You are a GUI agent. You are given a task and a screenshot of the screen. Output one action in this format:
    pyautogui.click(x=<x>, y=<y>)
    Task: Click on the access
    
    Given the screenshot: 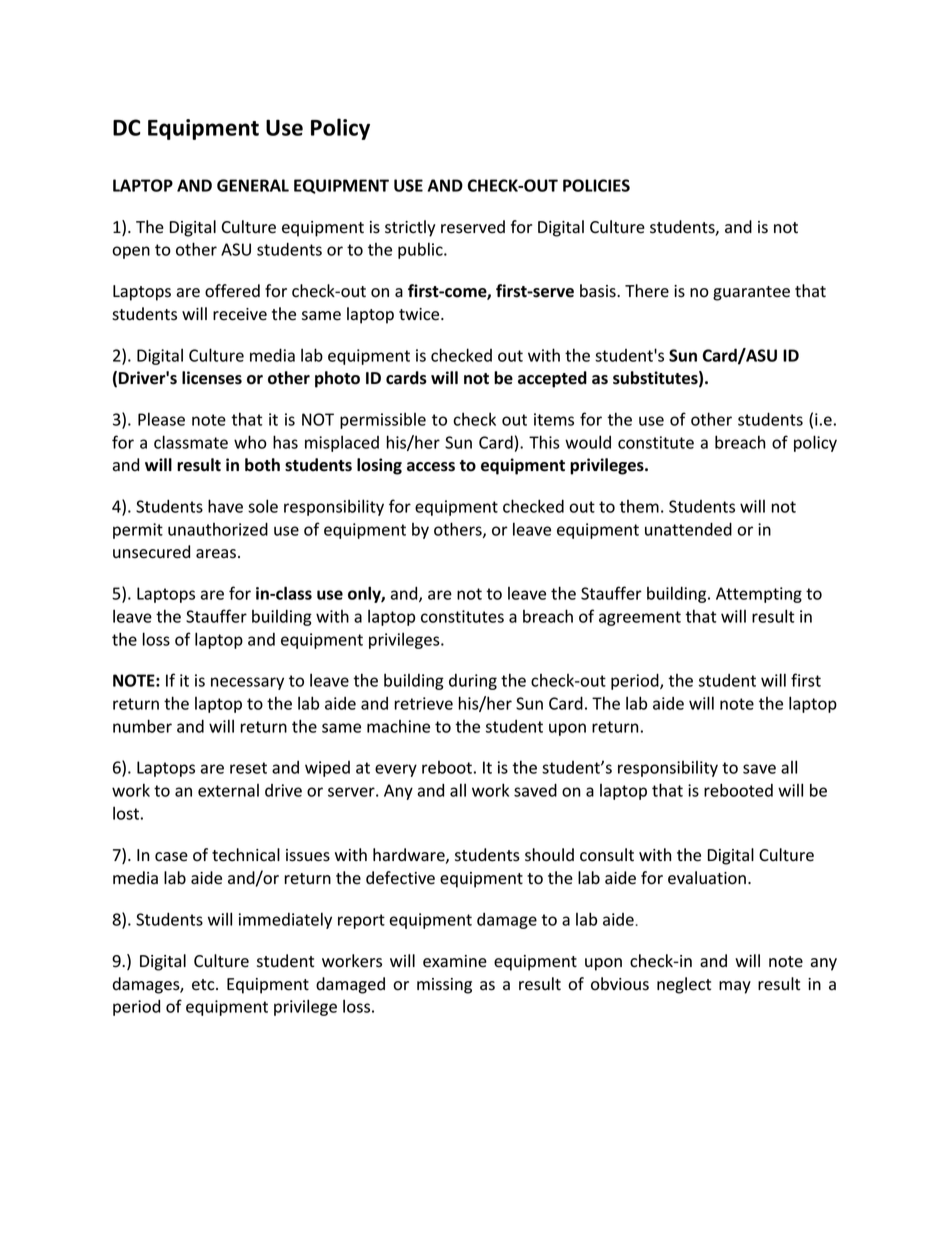 What is the action you would take?
    pyautogui.click(x=431, y=467)
